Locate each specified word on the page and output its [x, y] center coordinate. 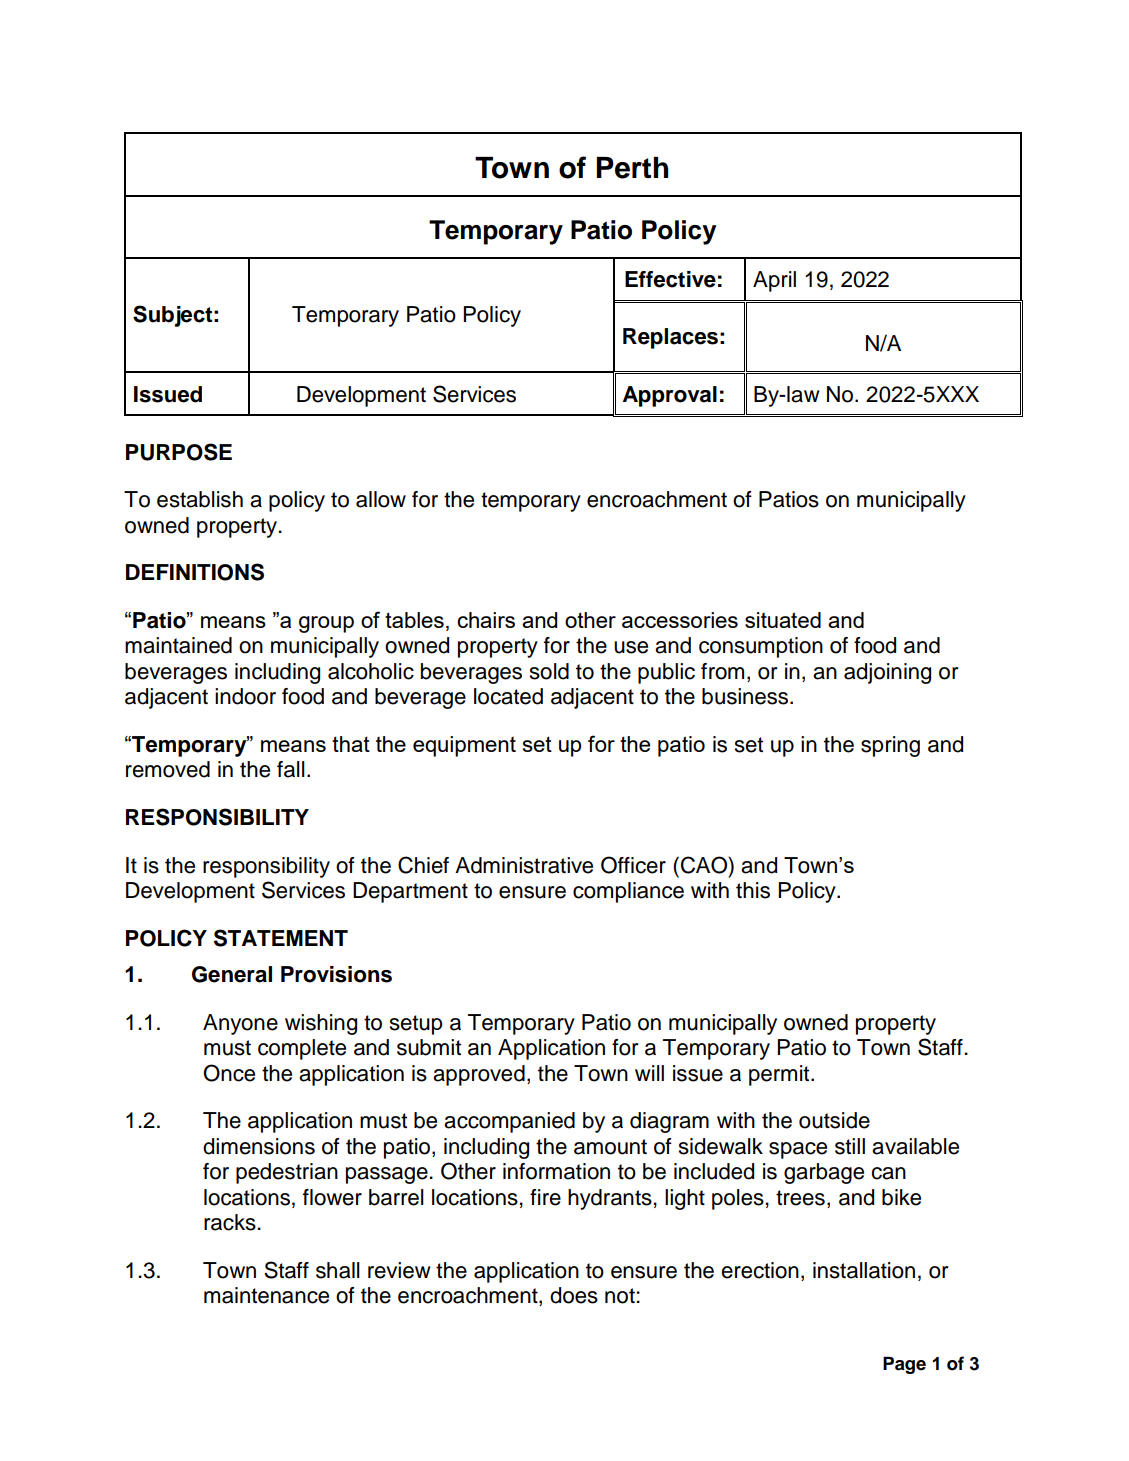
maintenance [266, 1295]
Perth [632, 168]
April [774, 281]
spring [890, 746]
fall [291, 769]
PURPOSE [179, 452]
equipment [464, 746]
